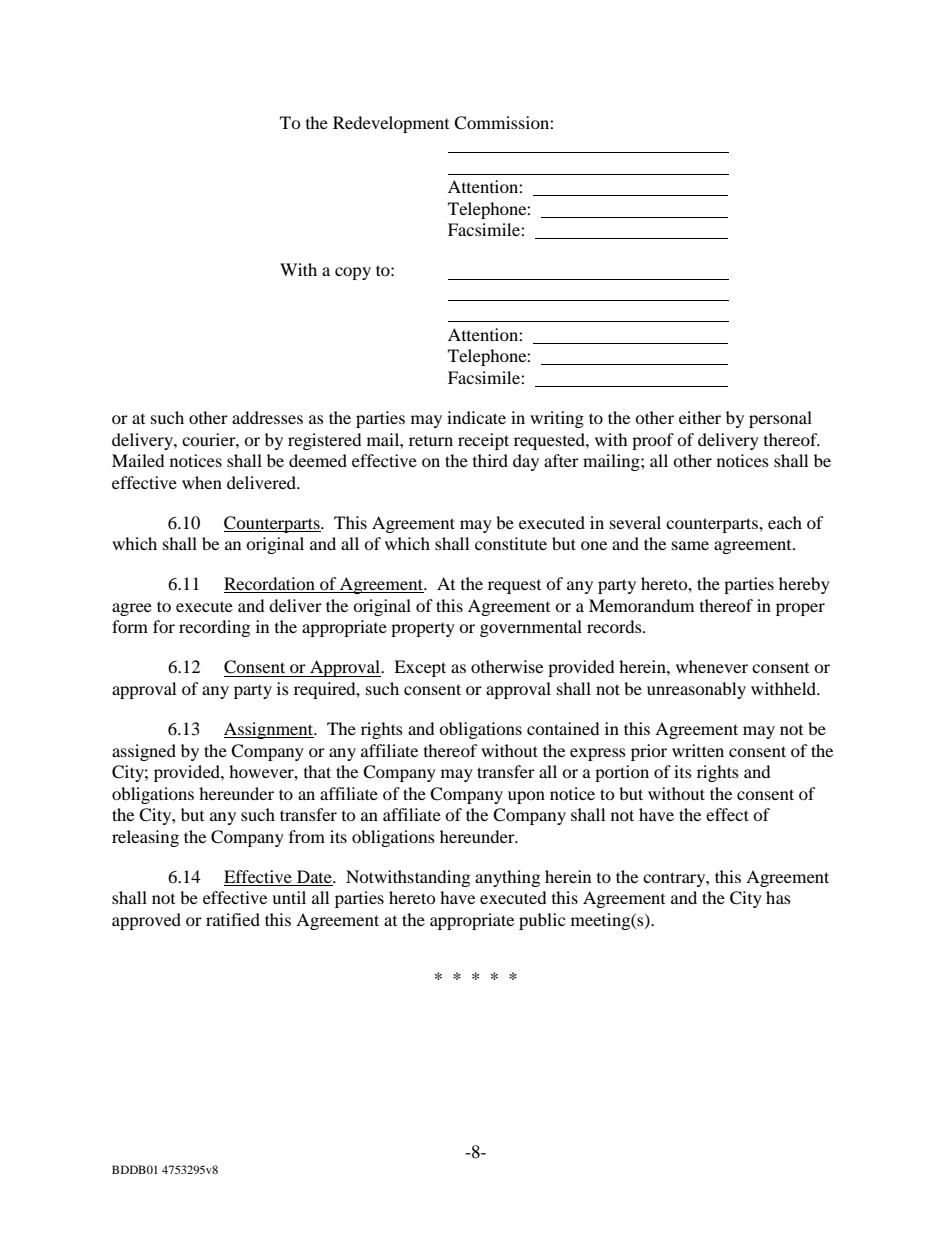 This screenshot has height=1233, width=952. Describe the element at coordinates (391, 124) in the screenshot. I see `Redevelopment` at that location.
